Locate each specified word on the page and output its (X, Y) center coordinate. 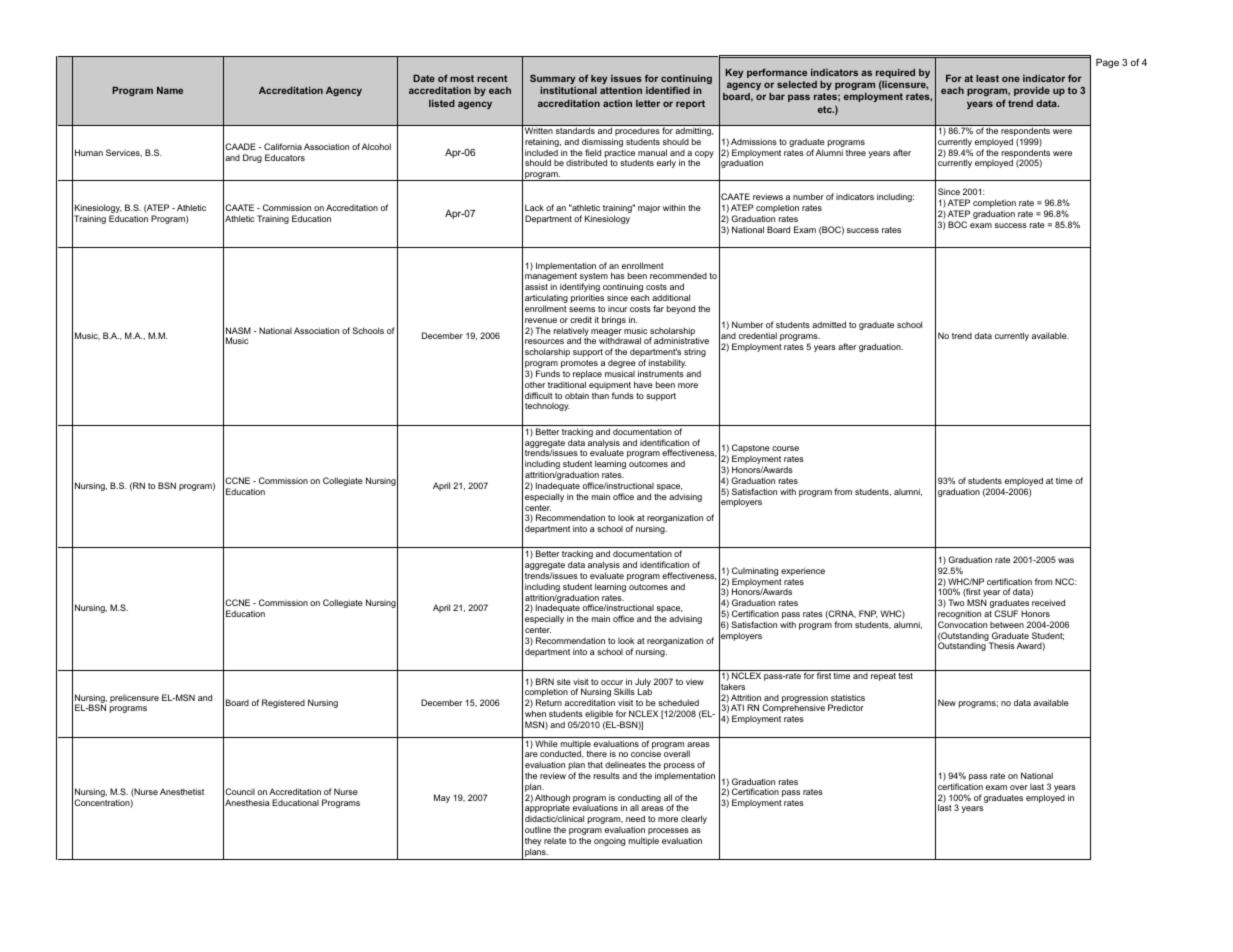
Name (170, 90)
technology (547, 407)
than (600, 395)
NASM (238, 330)
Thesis (1002, 645)
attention (621, 90)
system (594, 278)
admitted (829, 324)
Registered (283, 703)
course (785, 448)
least (987, 78)
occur (612, 682)
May (442, 798)
